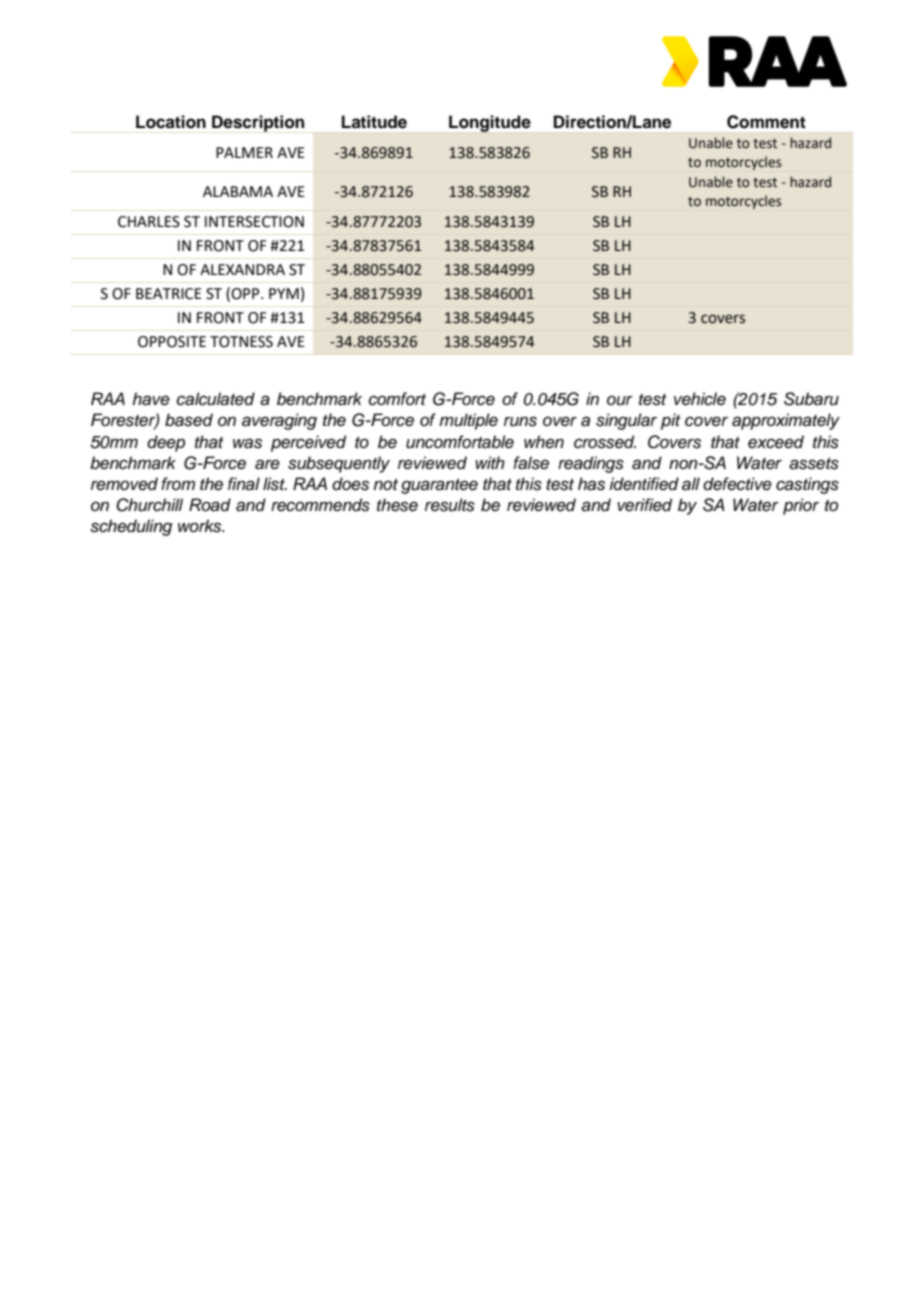 Image resolution: width=924 pixels, height=1308 pixels. What do you see at coordinates (766, 122) in the screenshot?
I see `Comment` at bounding box center [766, 122].
